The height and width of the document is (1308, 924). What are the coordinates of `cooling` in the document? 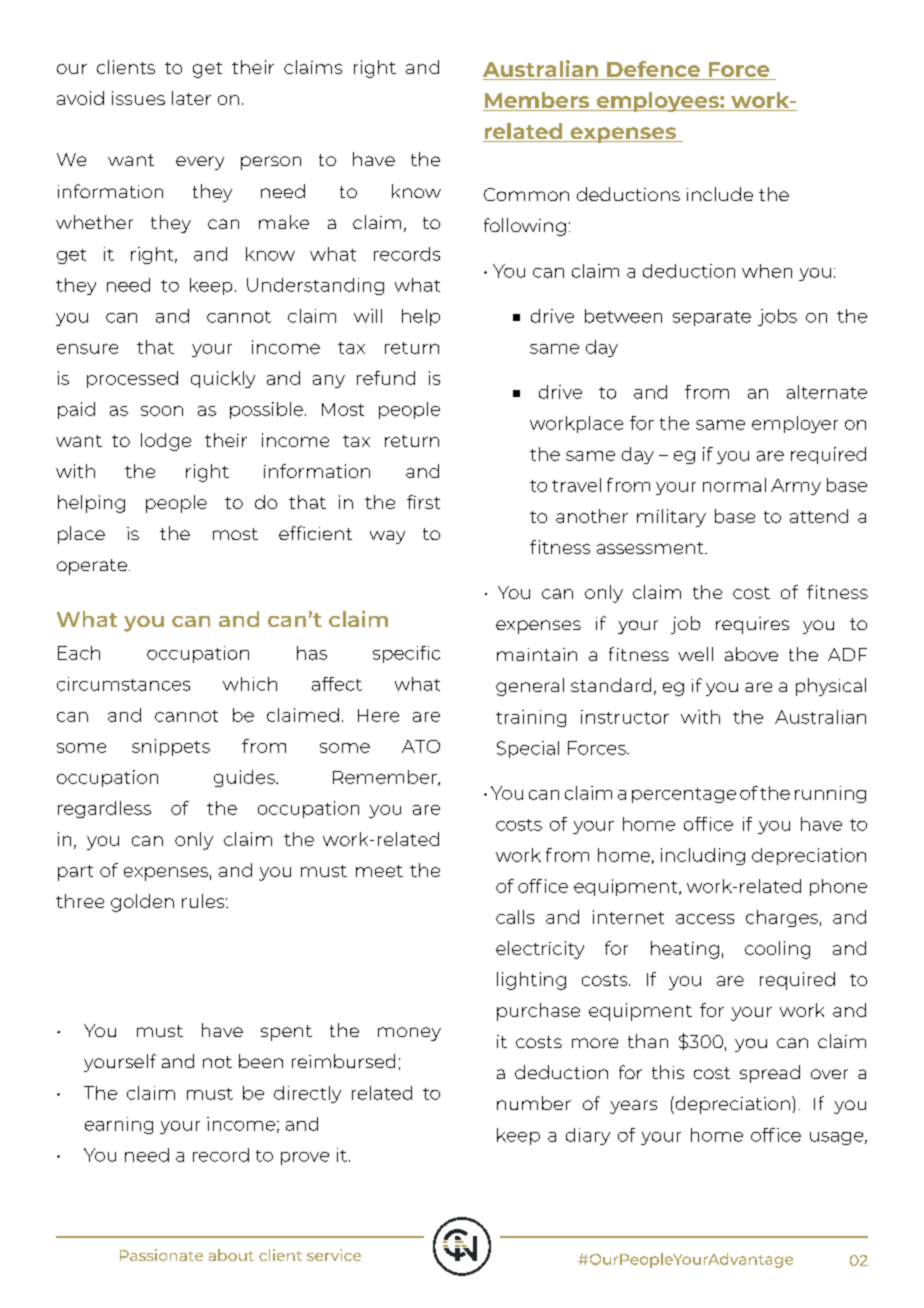 It's located at (777, 950).
